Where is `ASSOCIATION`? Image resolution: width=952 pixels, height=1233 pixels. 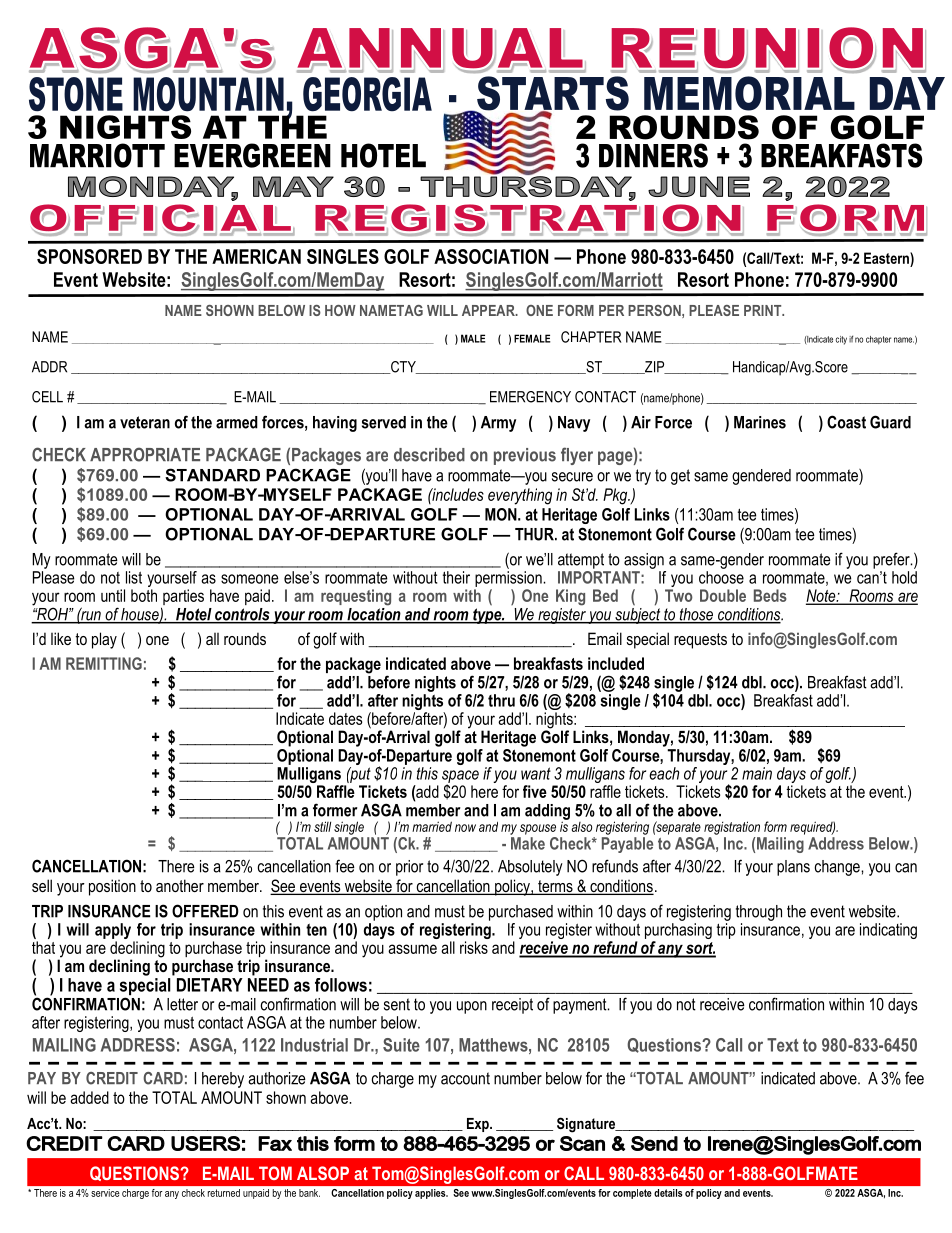 ASSOCIATION is located at coordinates (491, 256).
